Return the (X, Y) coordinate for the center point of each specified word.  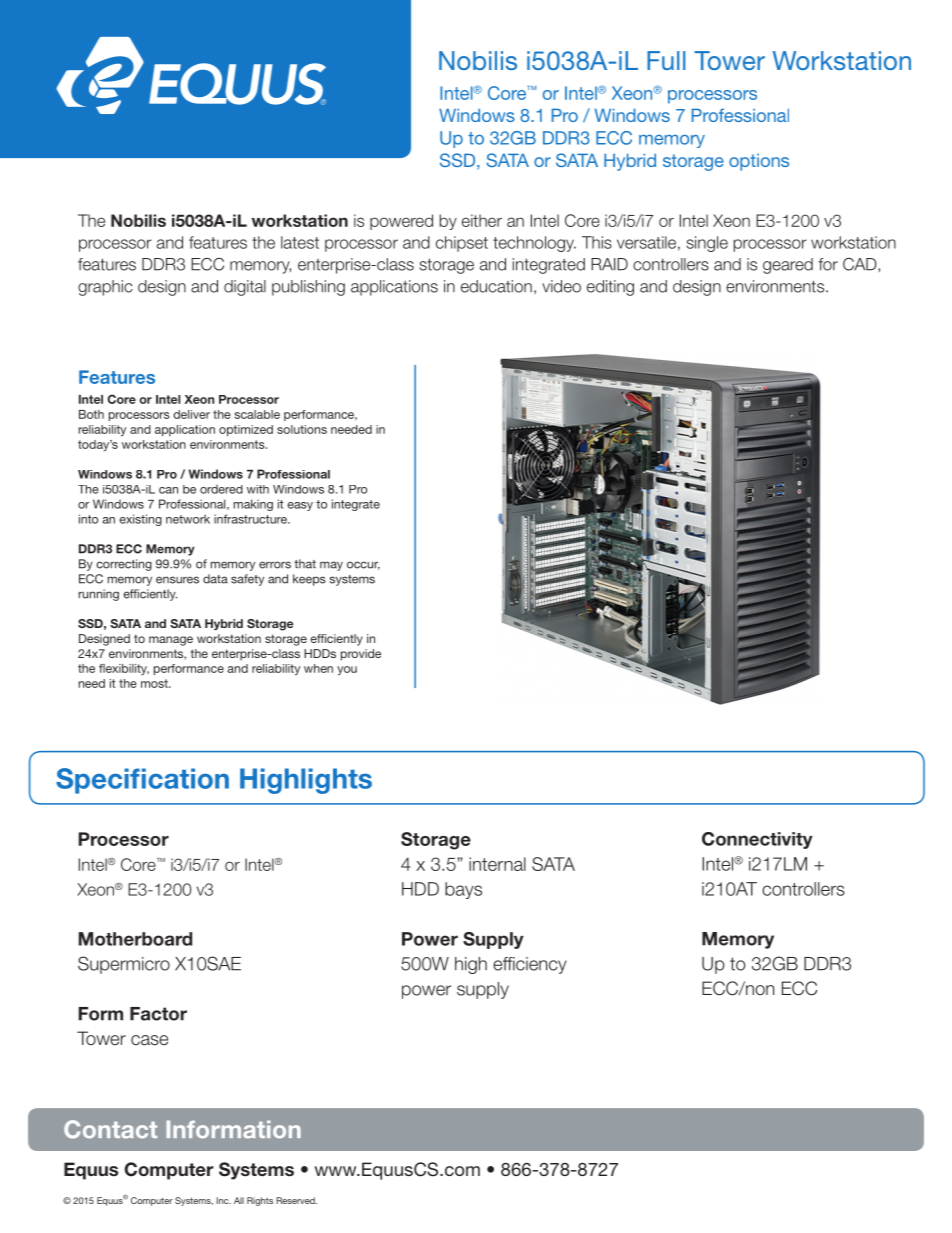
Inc (223, 1200)
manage (171, 641)
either (482, 220)
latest (300, 242)
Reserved (296, 1200)
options (759, 162)
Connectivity (757, 840)
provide (361, 655)
